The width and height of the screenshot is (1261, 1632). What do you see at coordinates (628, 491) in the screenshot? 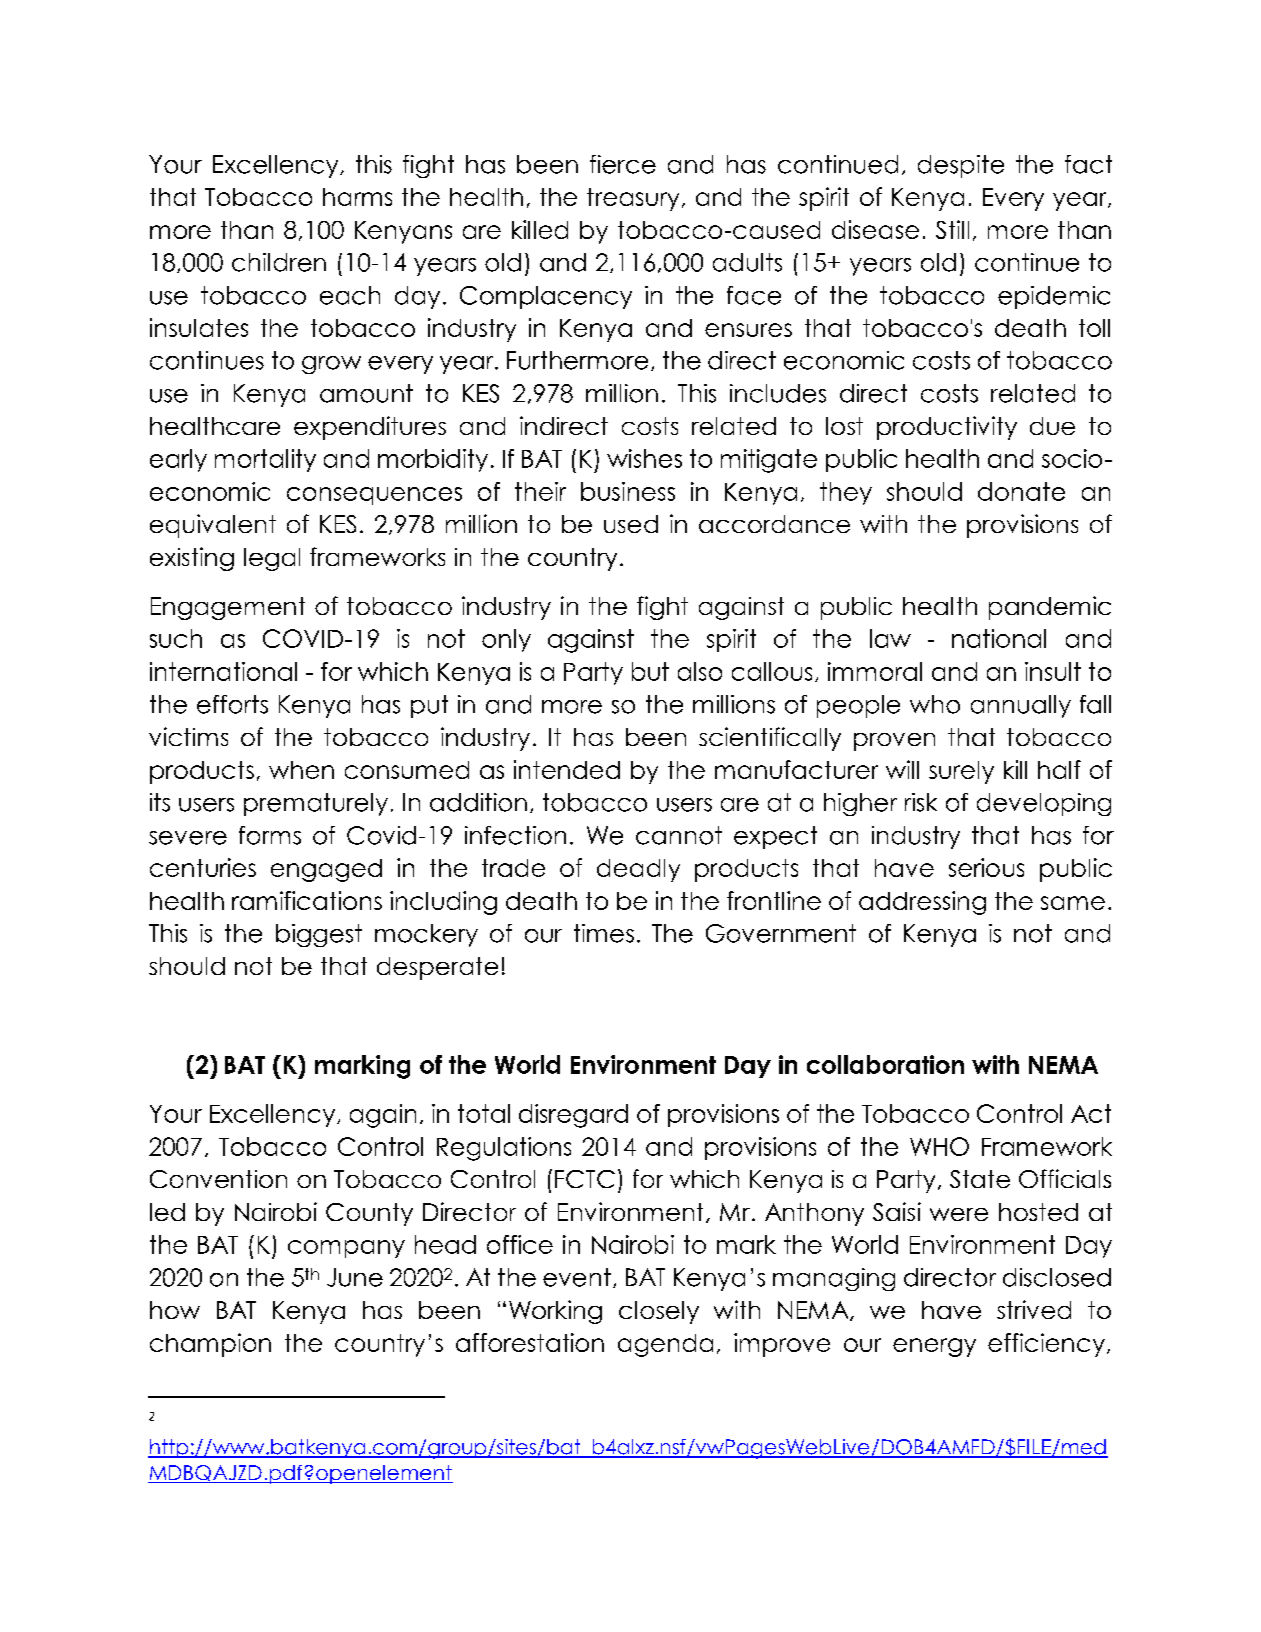
I see `business` at bounding box center [628, 491].
